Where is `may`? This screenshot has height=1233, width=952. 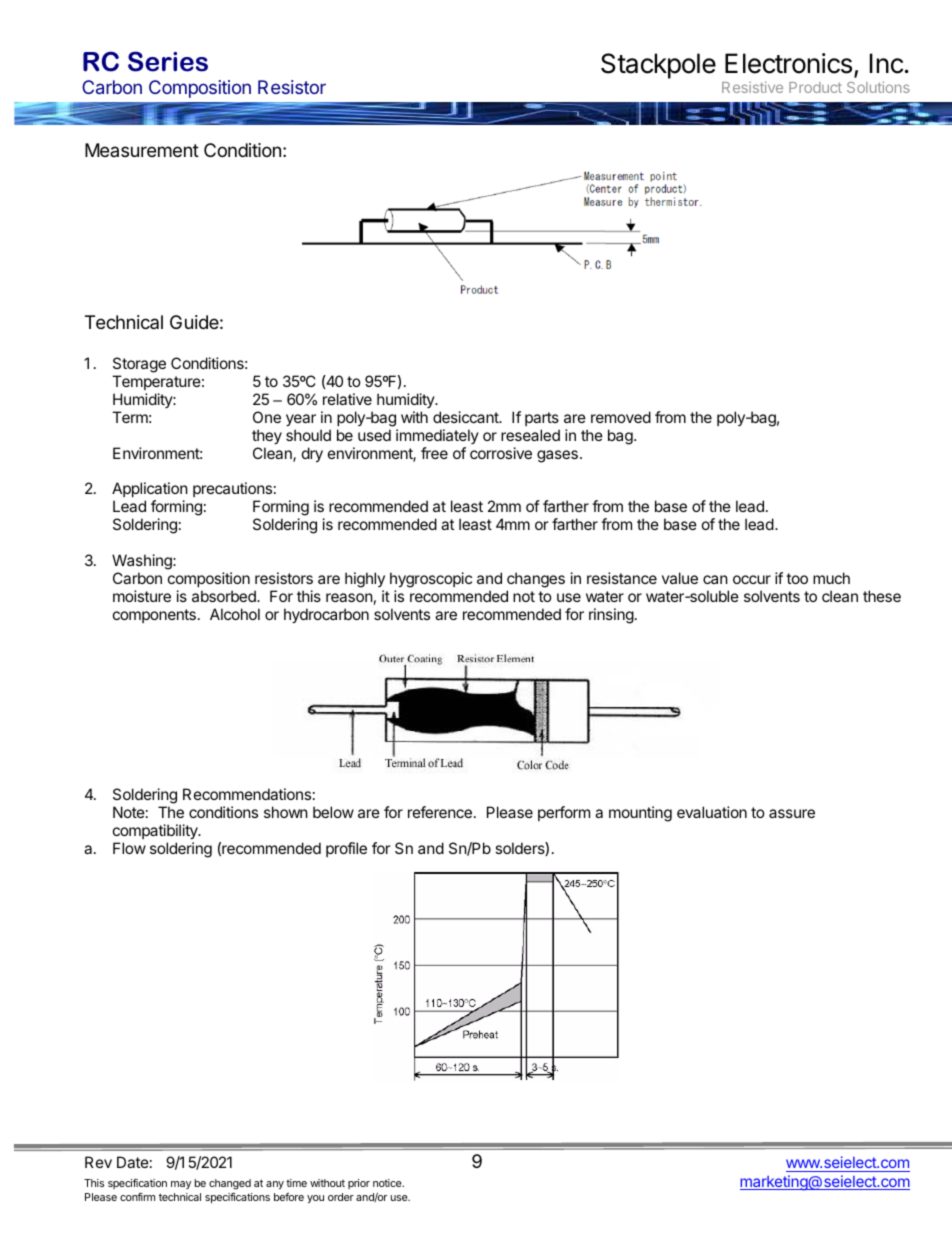
may is located at coordinates (181, 1185).
